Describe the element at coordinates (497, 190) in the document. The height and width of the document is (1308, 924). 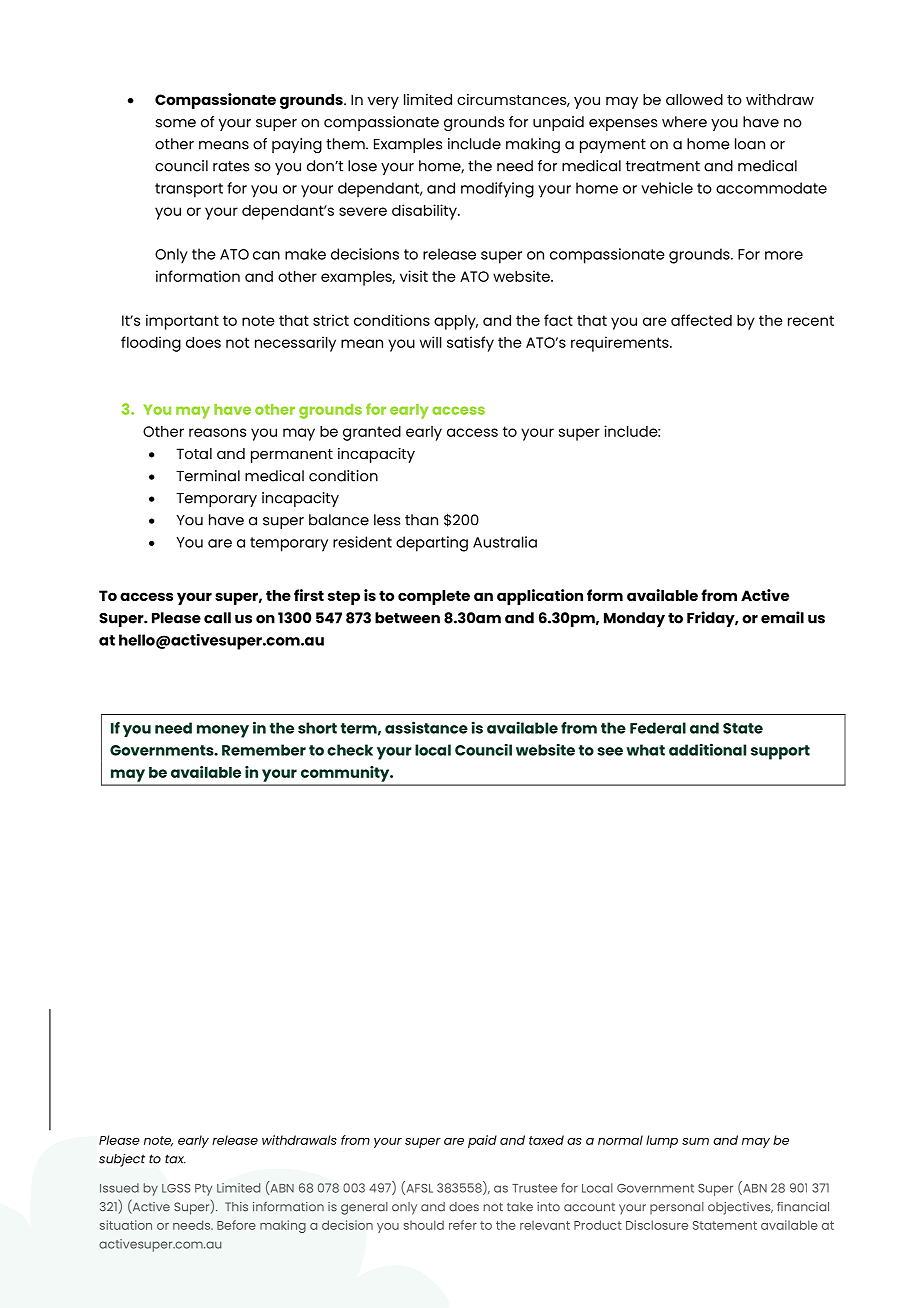
I see `modifying` at that location.
